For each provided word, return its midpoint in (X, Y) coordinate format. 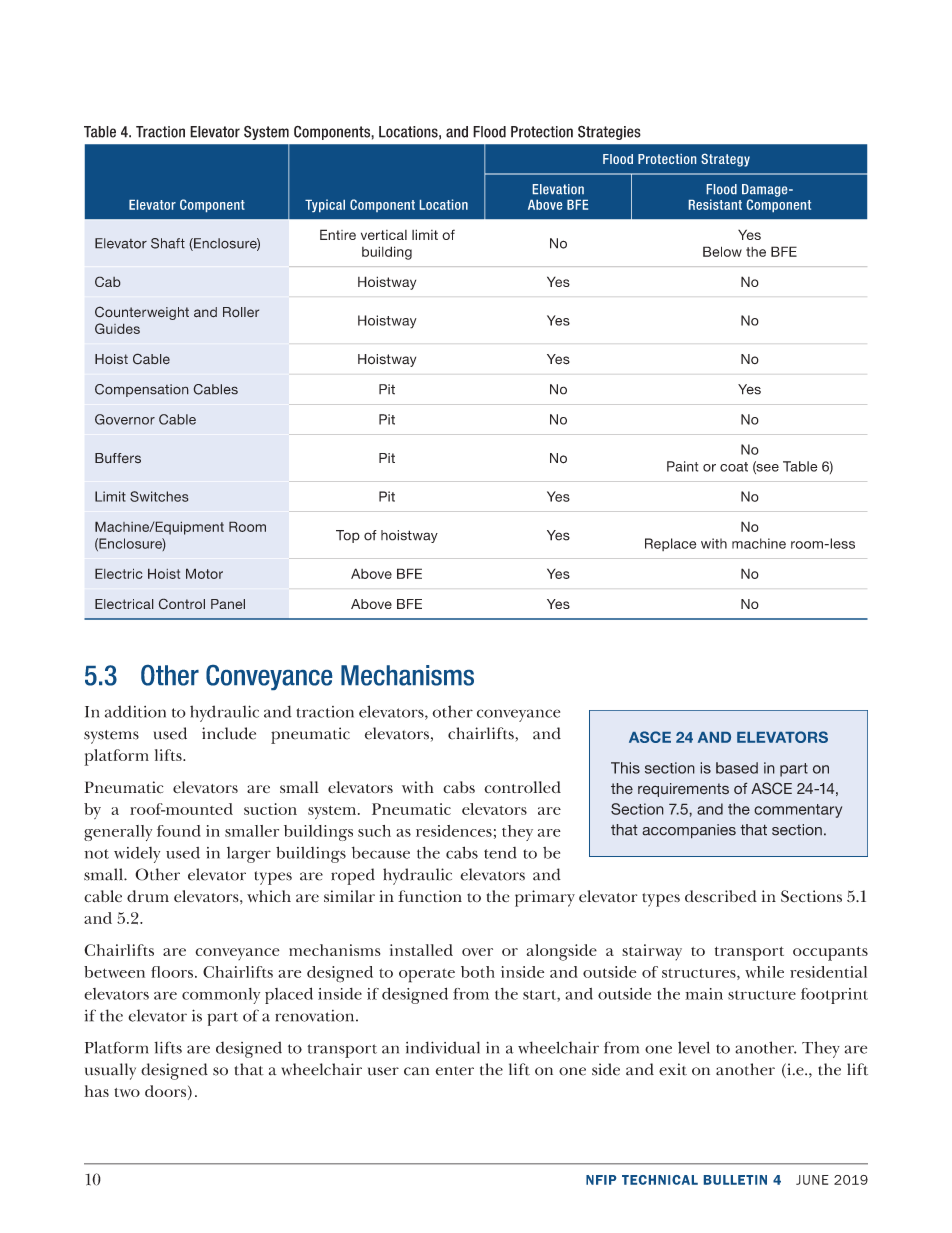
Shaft (168, 243)
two (127, 1092)
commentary (798, 811)
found (179, 831)
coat (734, 467)
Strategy (725, 160)
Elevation (558, 189)
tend (500, 853)
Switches (159, 496)
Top (348, 536)
